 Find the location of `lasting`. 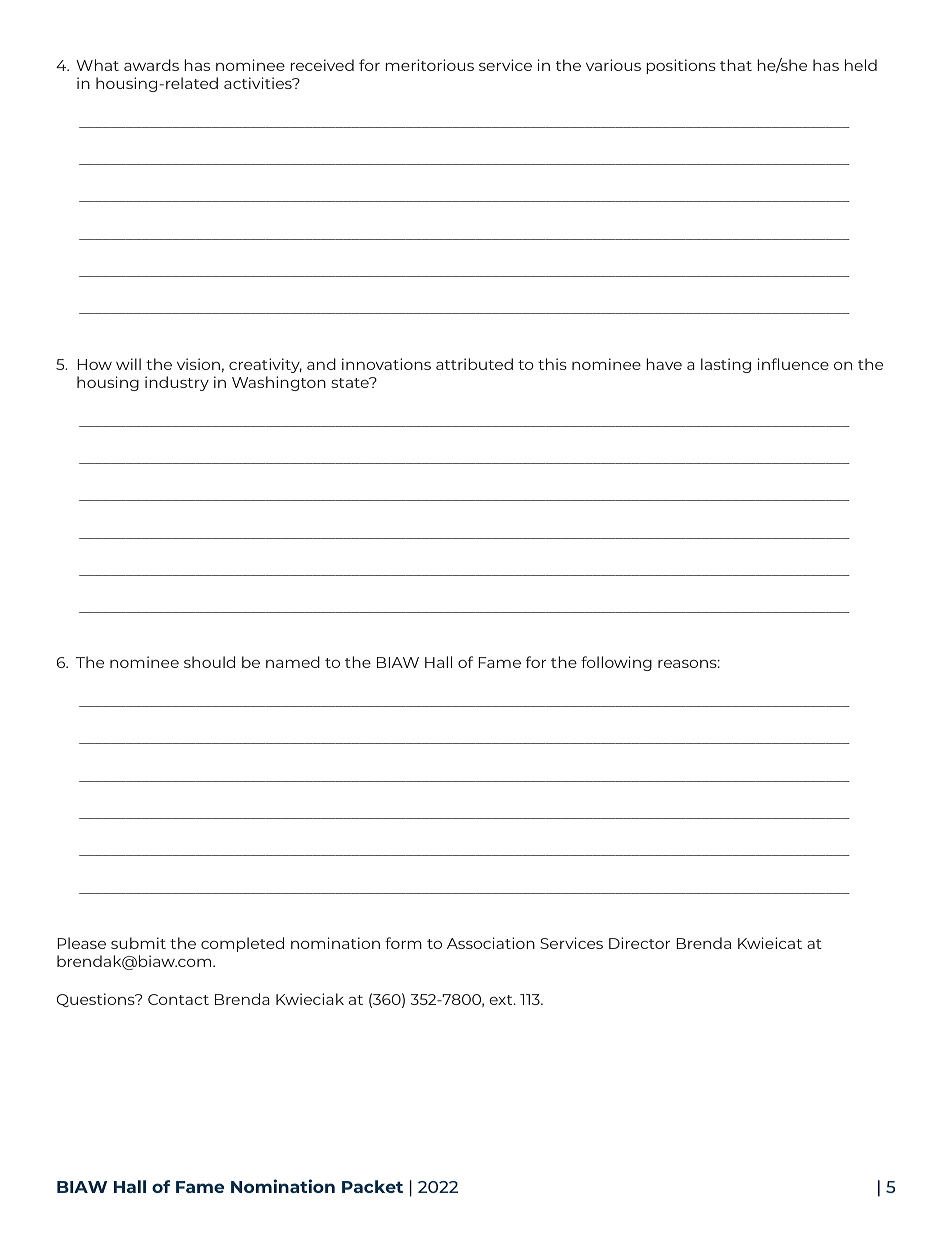

lasting is located at coordinates (726, 365).
